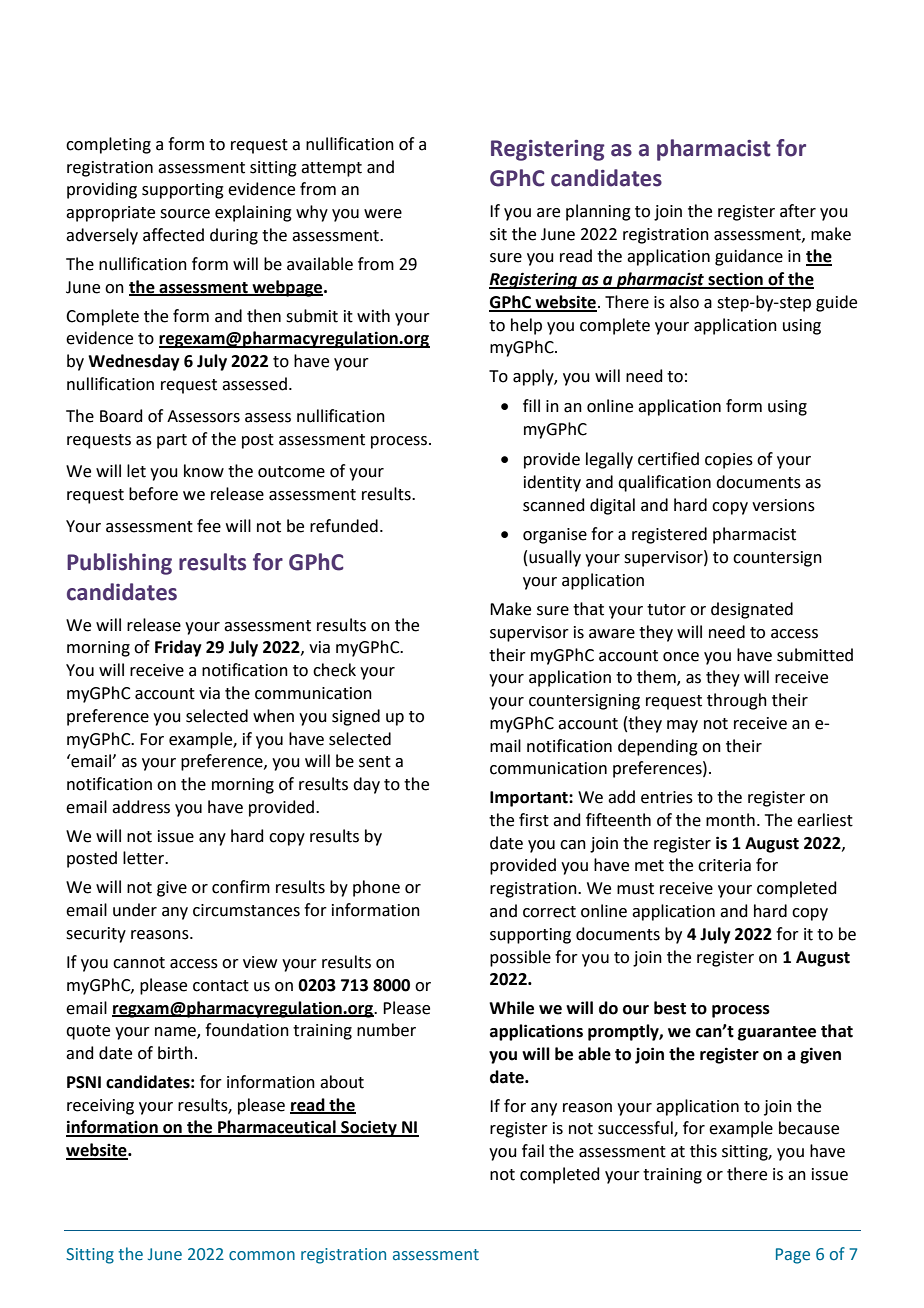  What do you see at coordinates (533, 1151) in the screenshot?
I see `fail` at bounding box center [533, 1151].
